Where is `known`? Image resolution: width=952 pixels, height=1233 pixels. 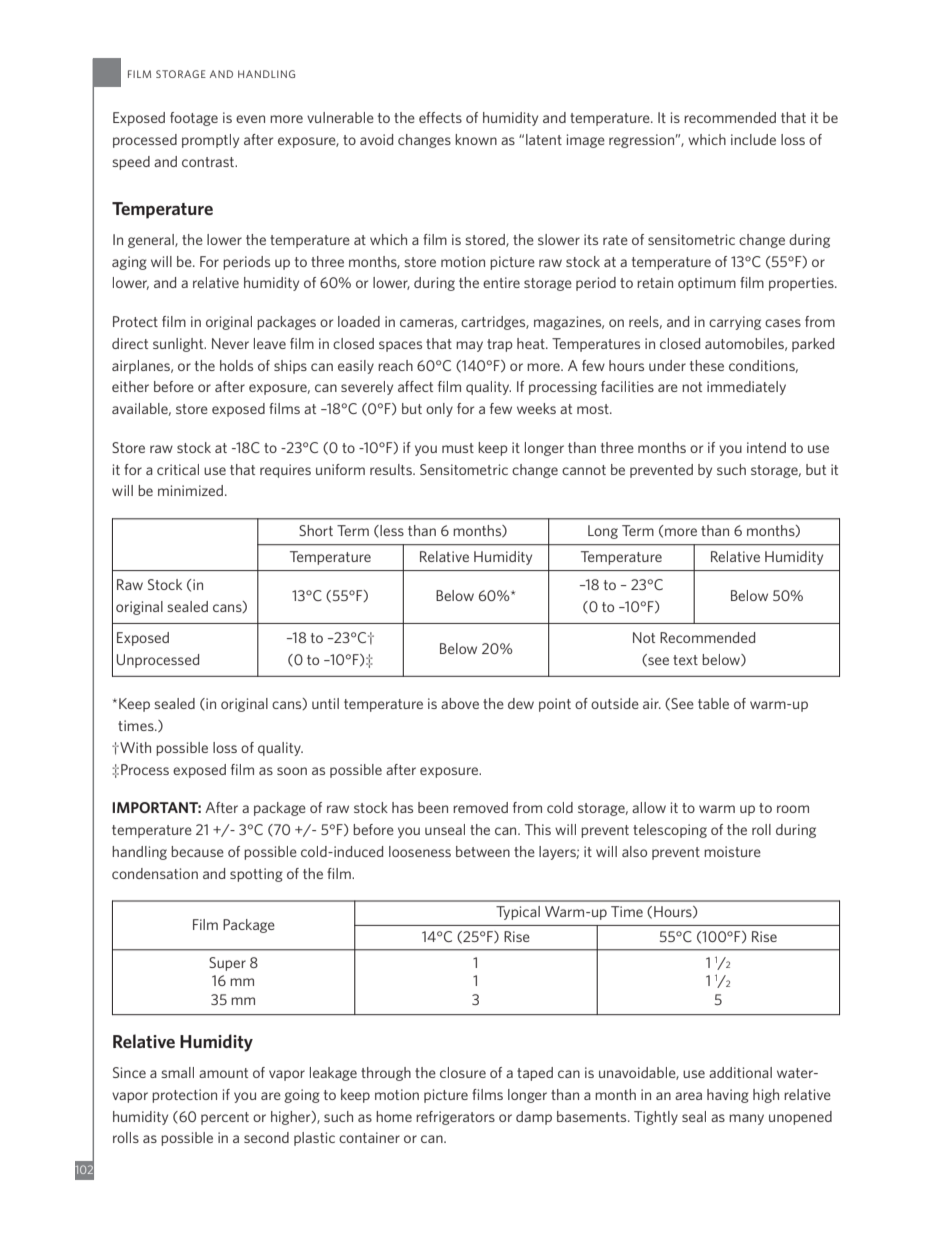
known is located at coordinates (476, 139).
